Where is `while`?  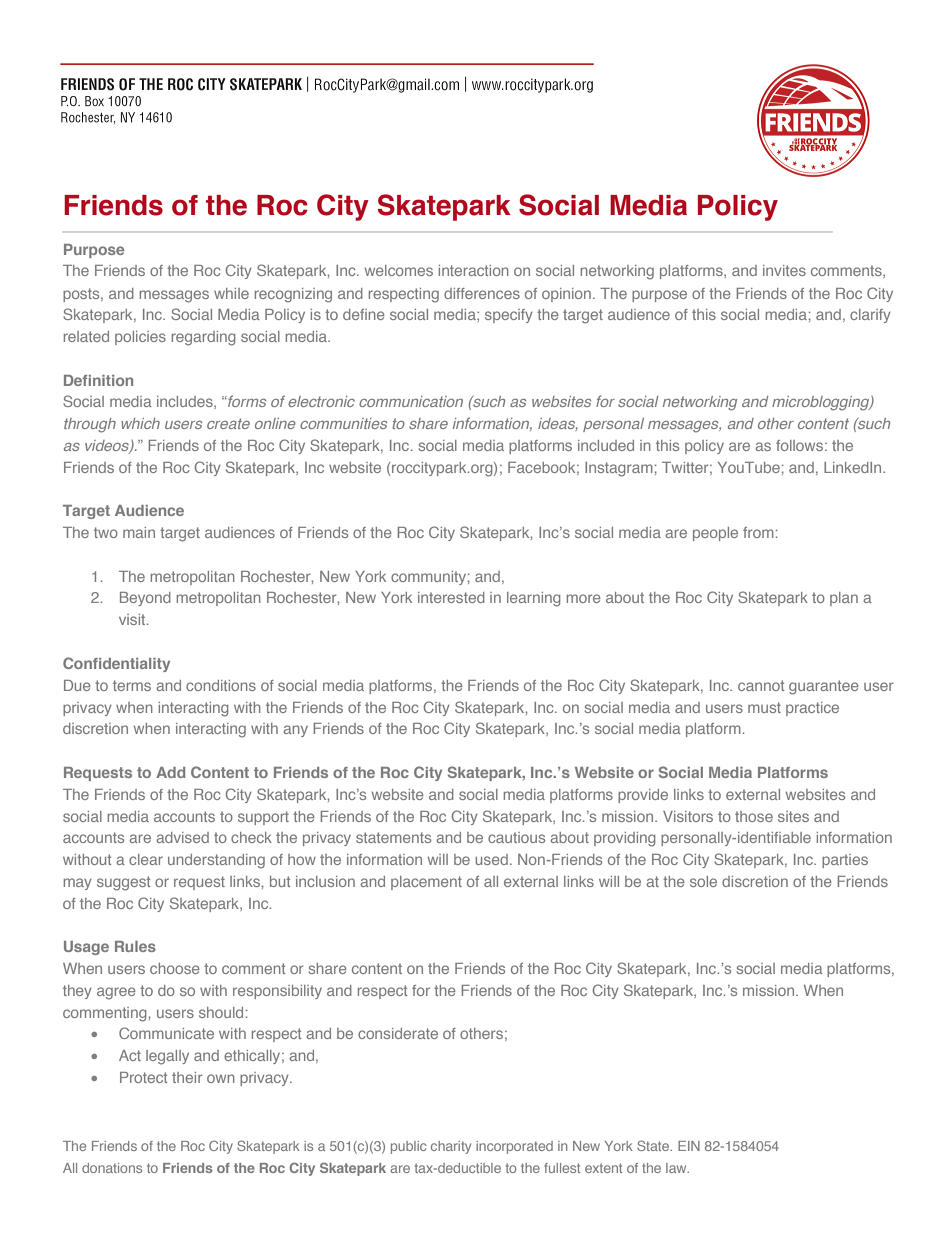 while is located at coordinates (231, 293).
